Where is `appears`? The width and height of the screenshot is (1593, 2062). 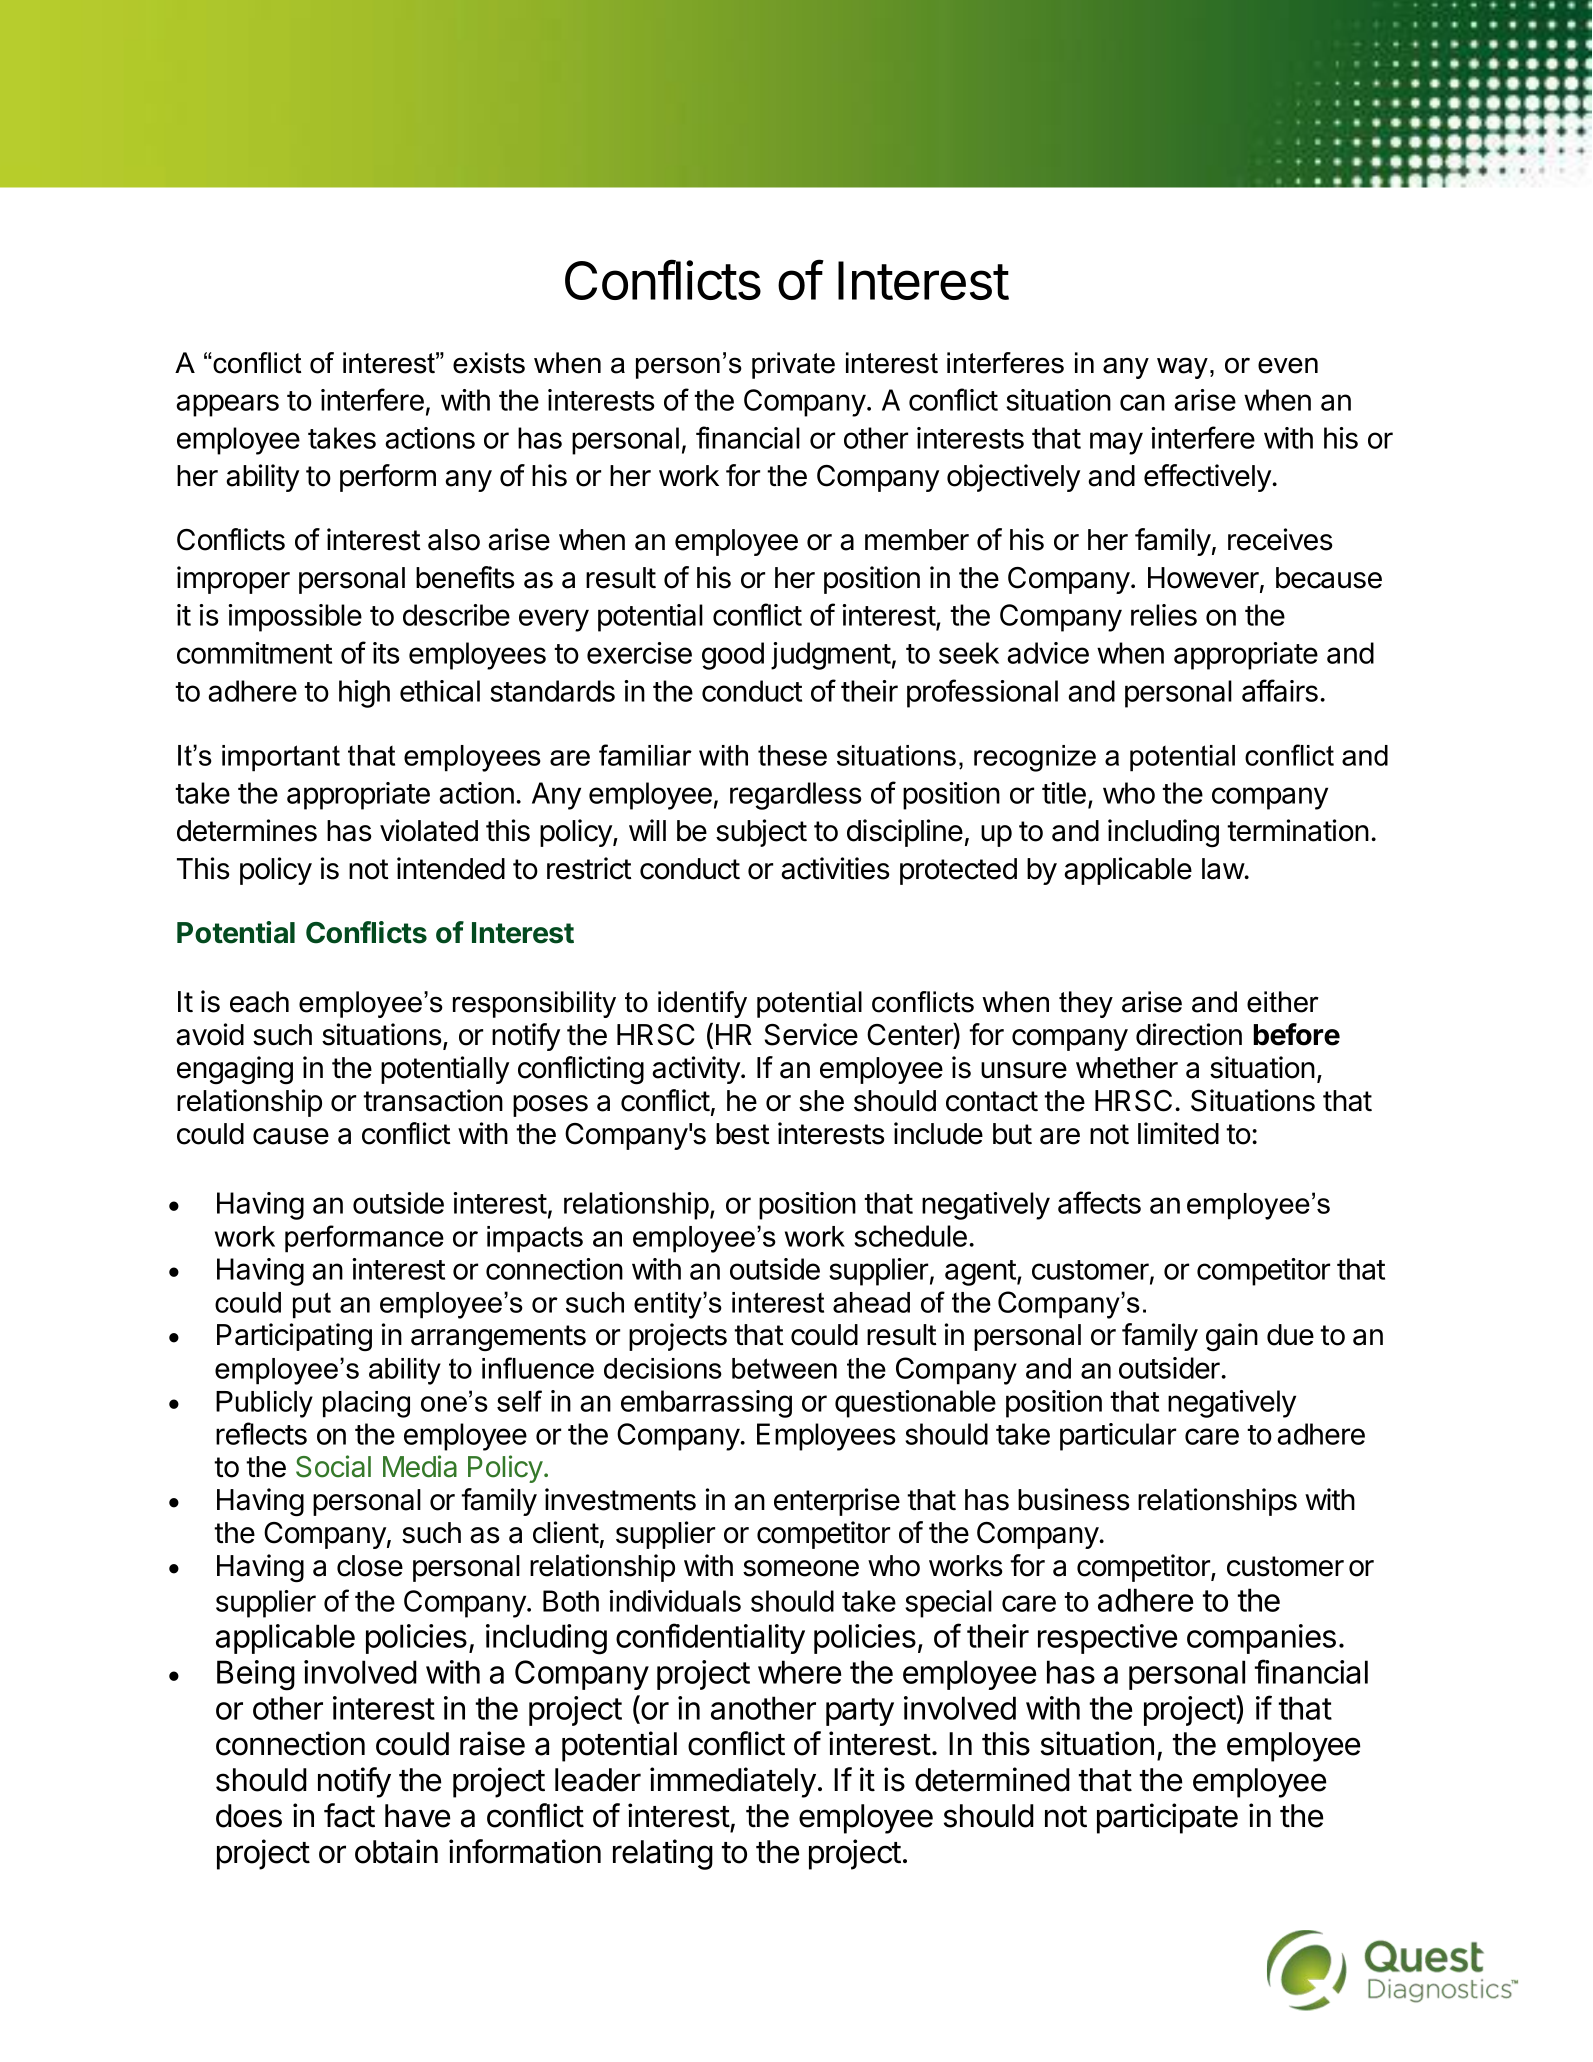
appears is located at coordinates (227, 405).
